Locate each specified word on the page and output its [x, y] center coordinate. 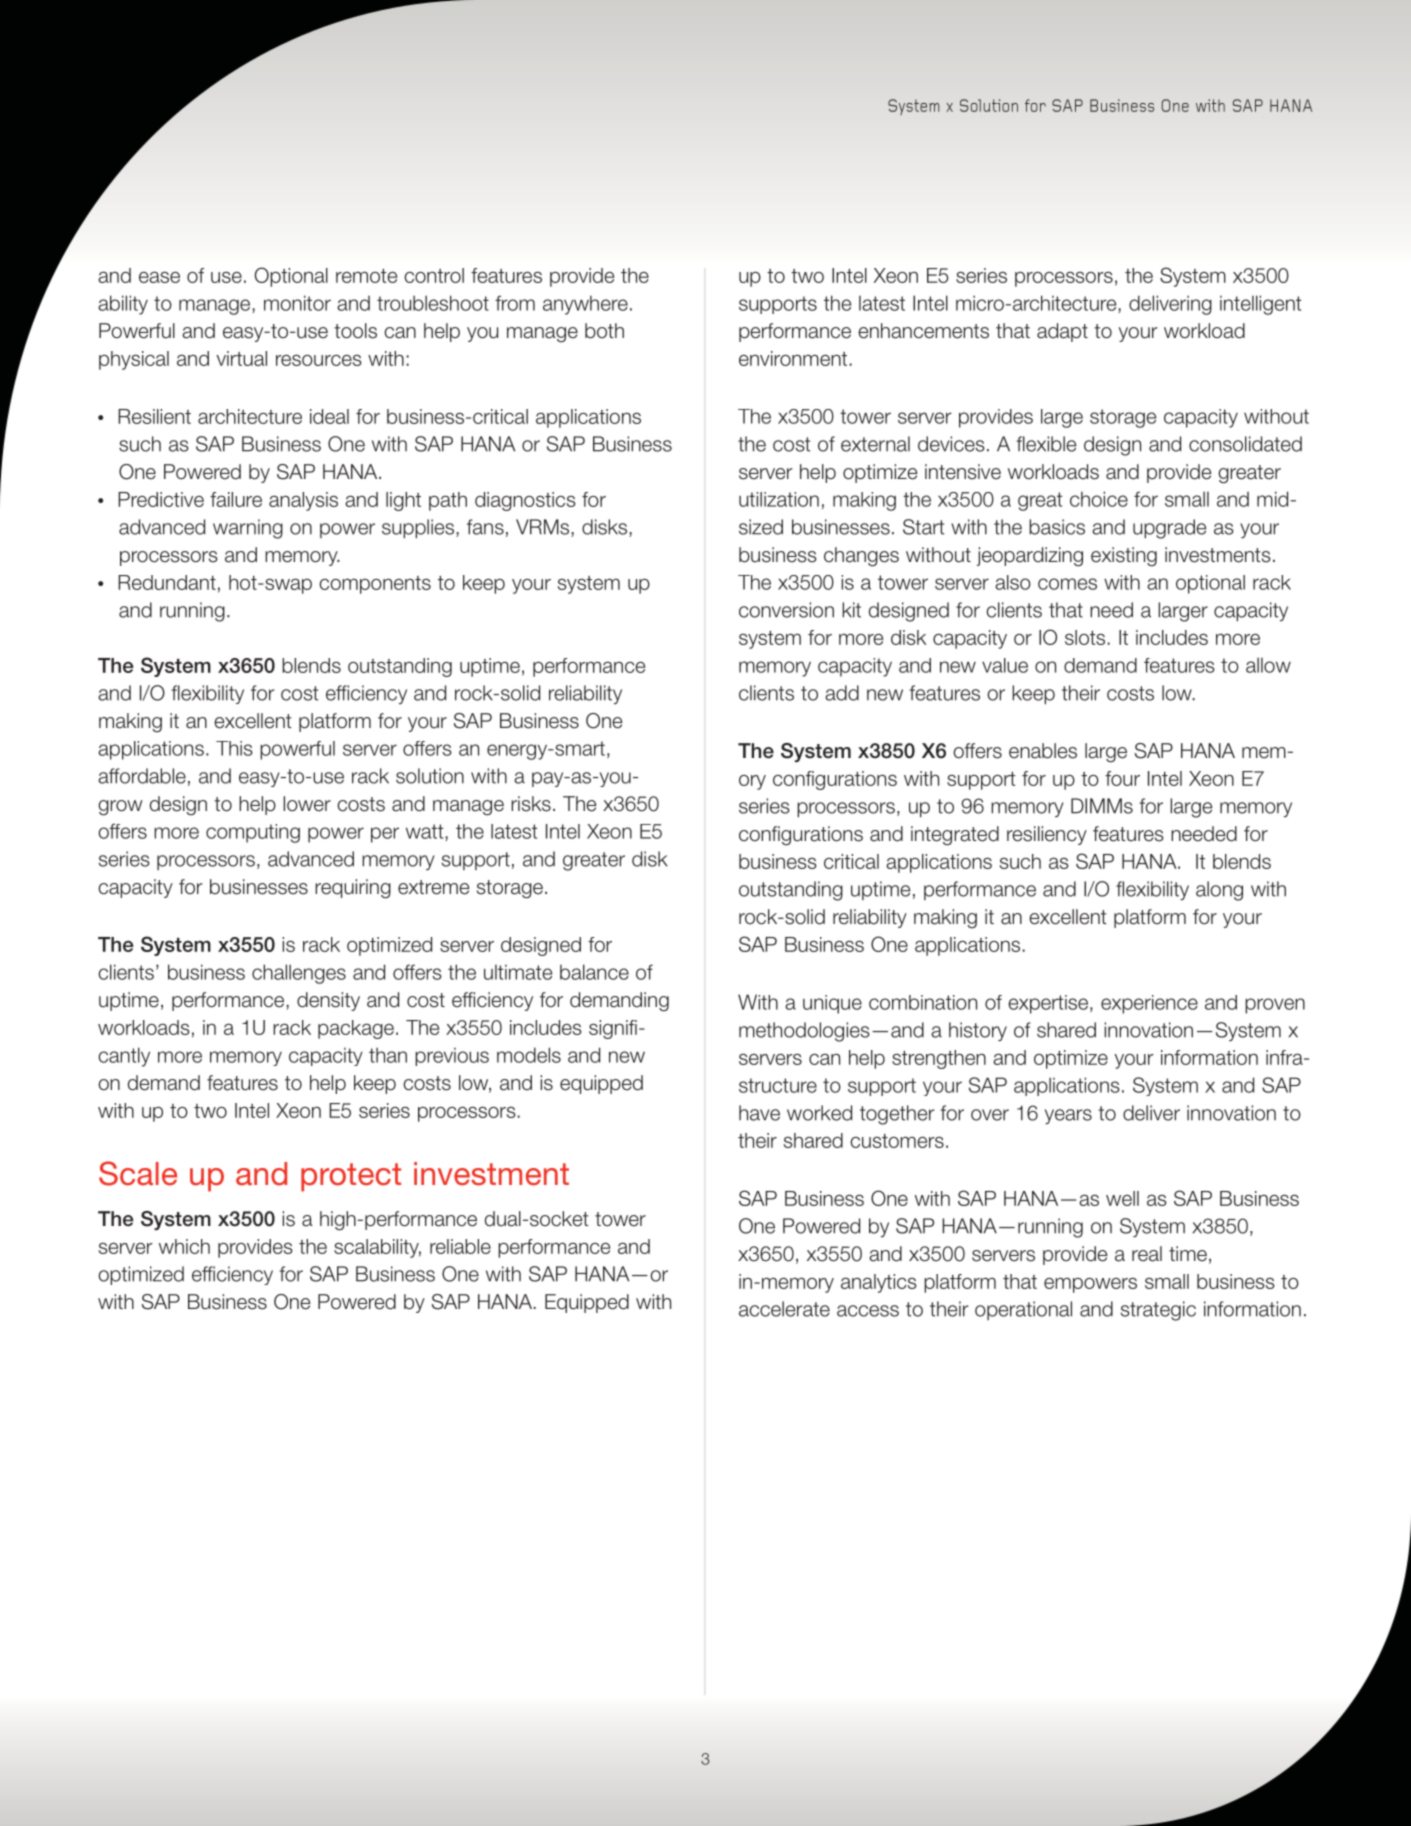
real [1147, 1254]
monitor [297, 303]
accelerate [784, 1309]
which [184, 1246]
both [604, 331]
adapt [1062, 332]
